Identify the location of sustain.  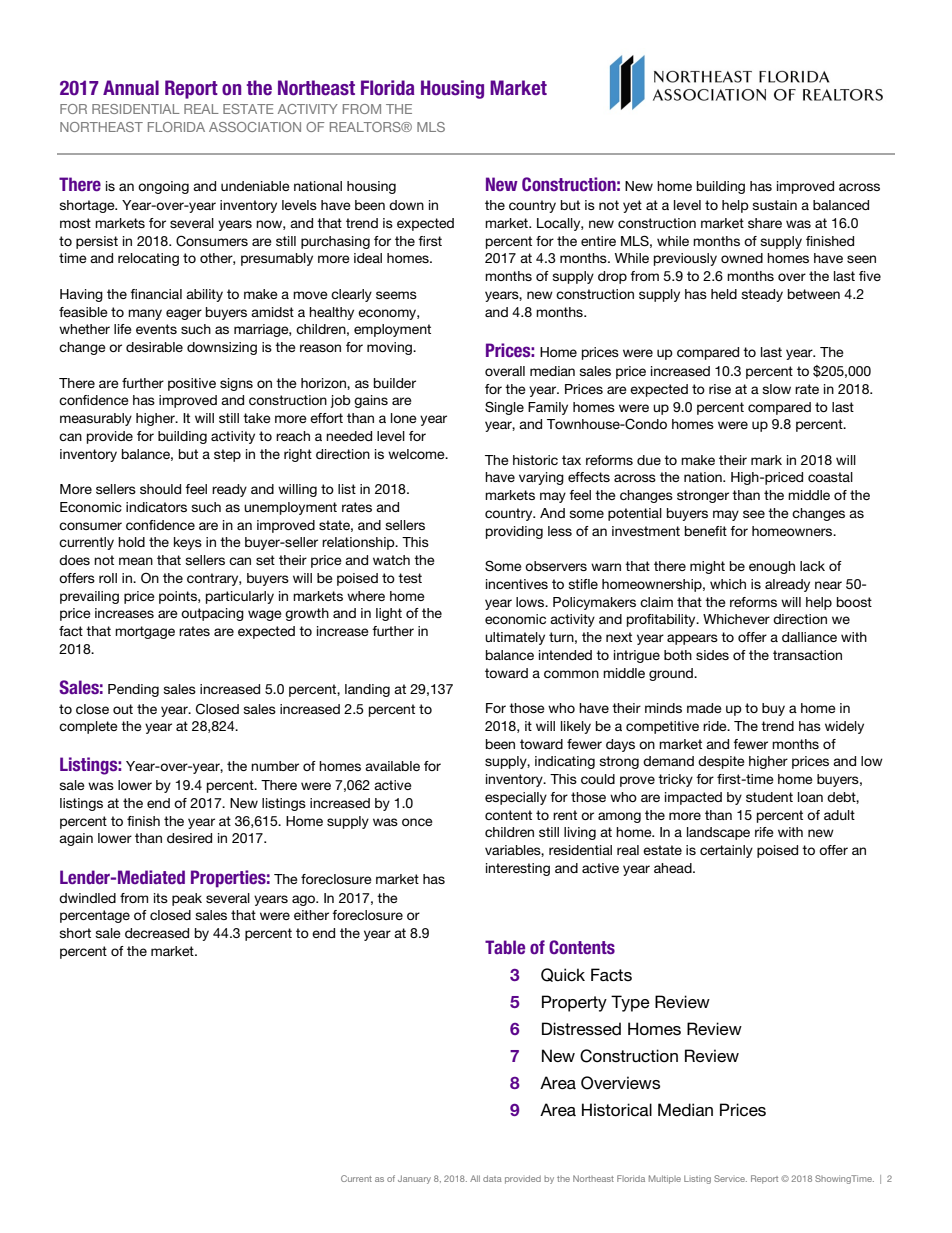
(774, 205).
